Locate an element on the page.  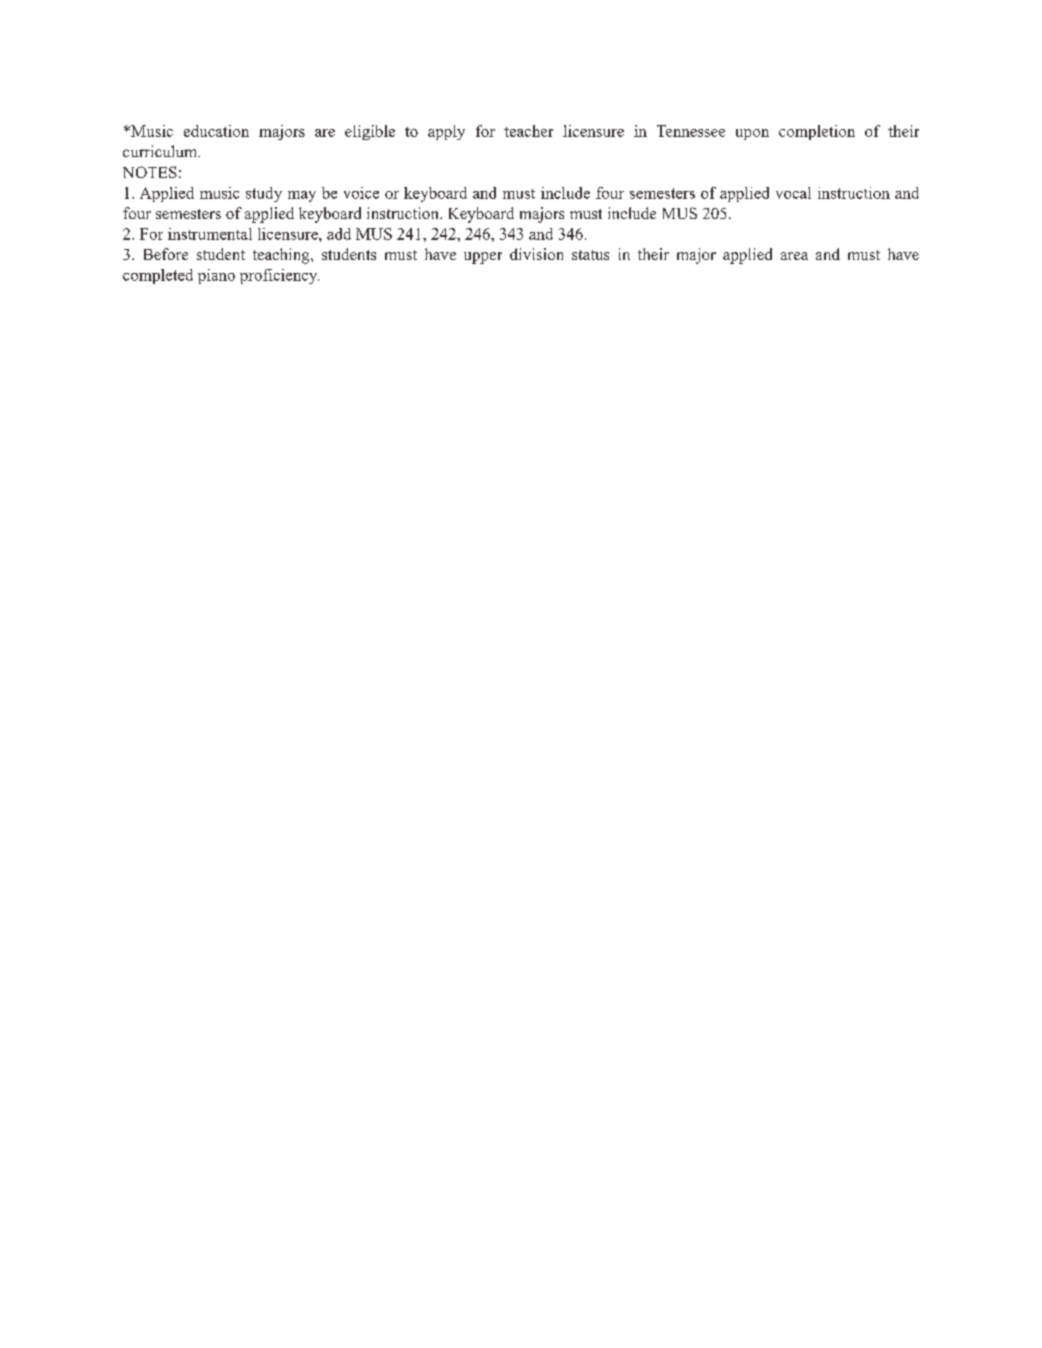
voice is located at coordinates (361, 193).
